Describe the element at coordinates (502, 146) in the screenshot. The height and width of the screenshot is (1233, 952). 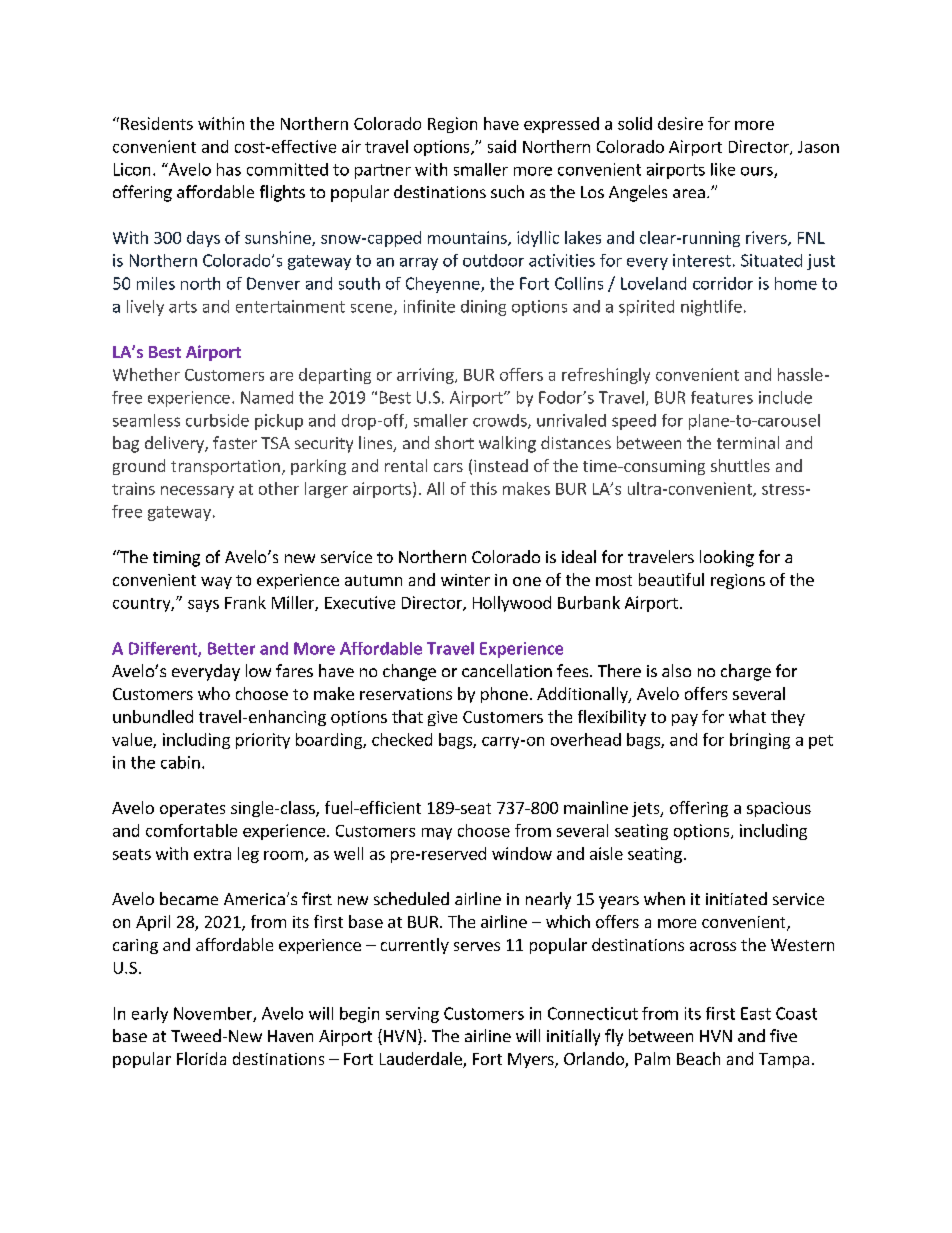
I see `said` at that location.
